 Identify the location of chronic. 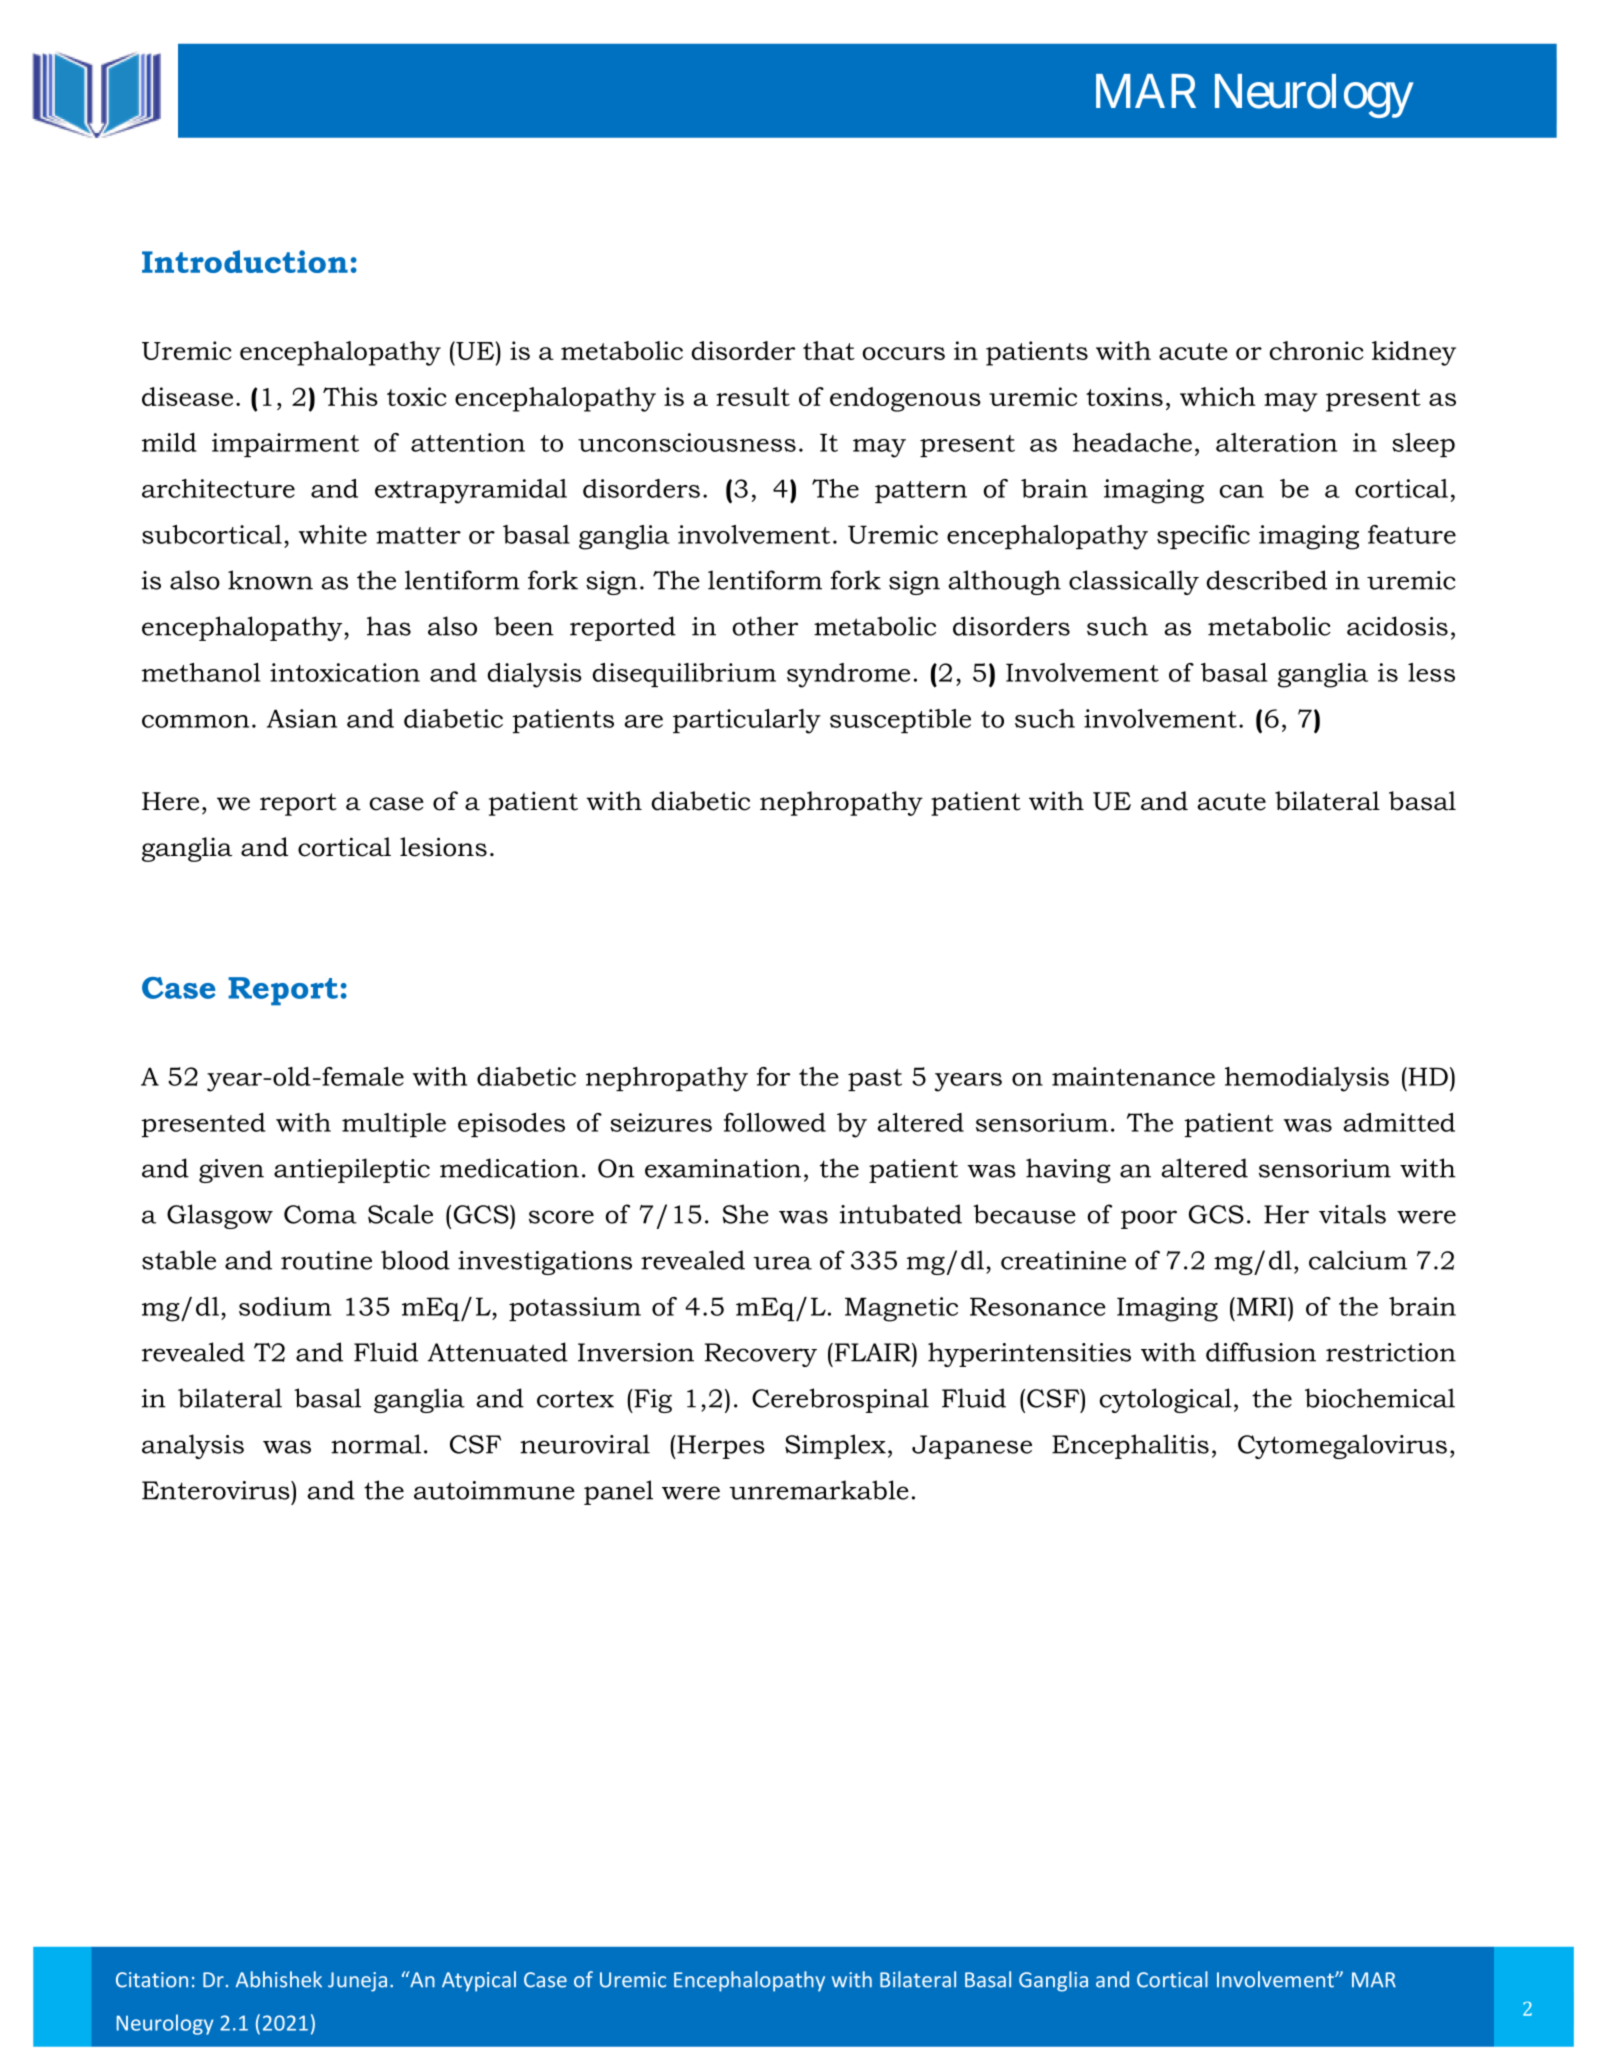
(1316, 350).
